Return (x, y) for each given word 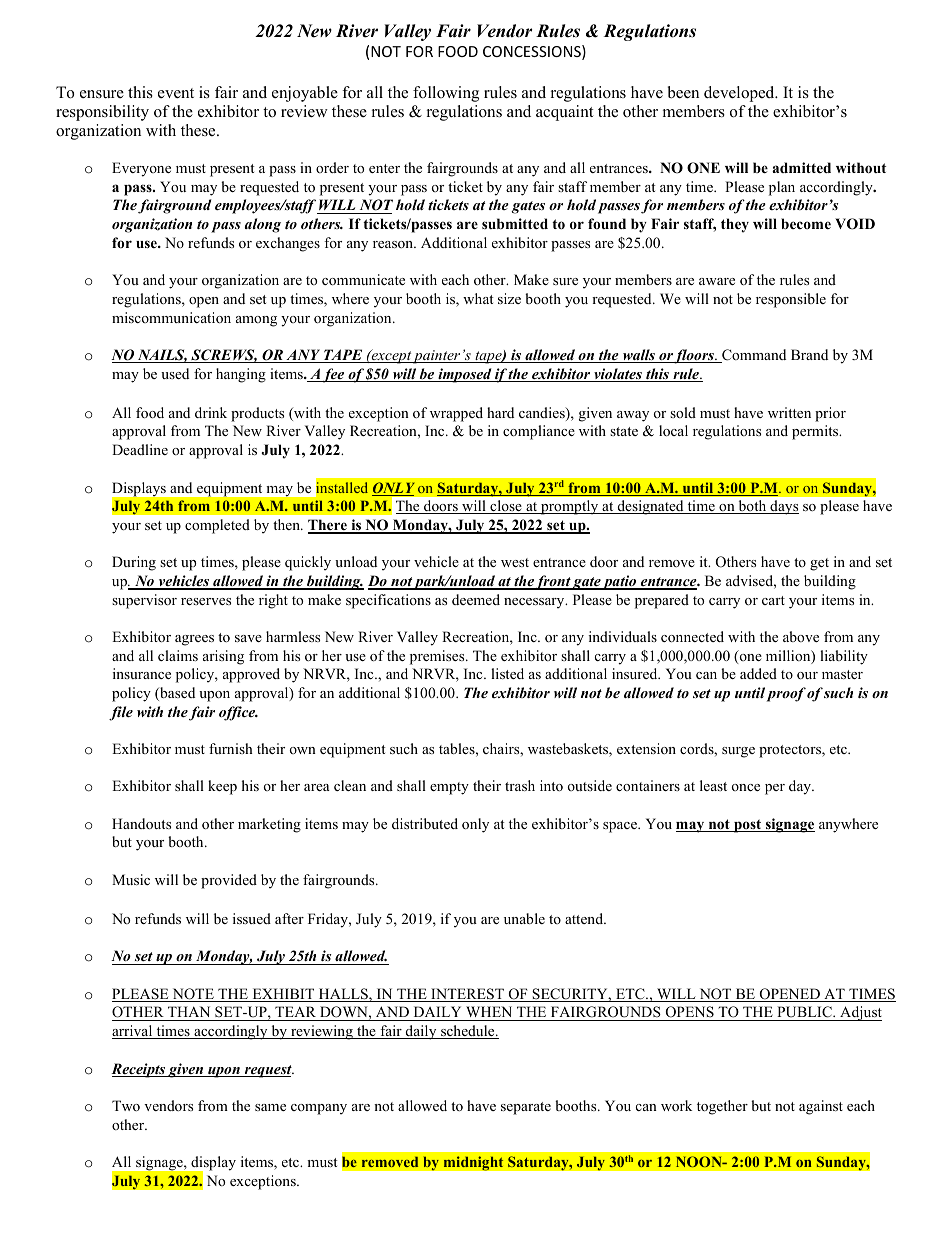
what (478, 298)
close (506, 507)
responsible (791, 300)
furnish (231, 748)
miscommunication (171, 317)
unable (524, 918)
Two (126, 1105)
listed (507, 673)
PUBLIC (804, 1013)
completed (217, 526)
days (783, 507)
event (176, 93)
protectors (791, 751)
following (446, 94)
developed (740, 94)
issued (252, 918)
